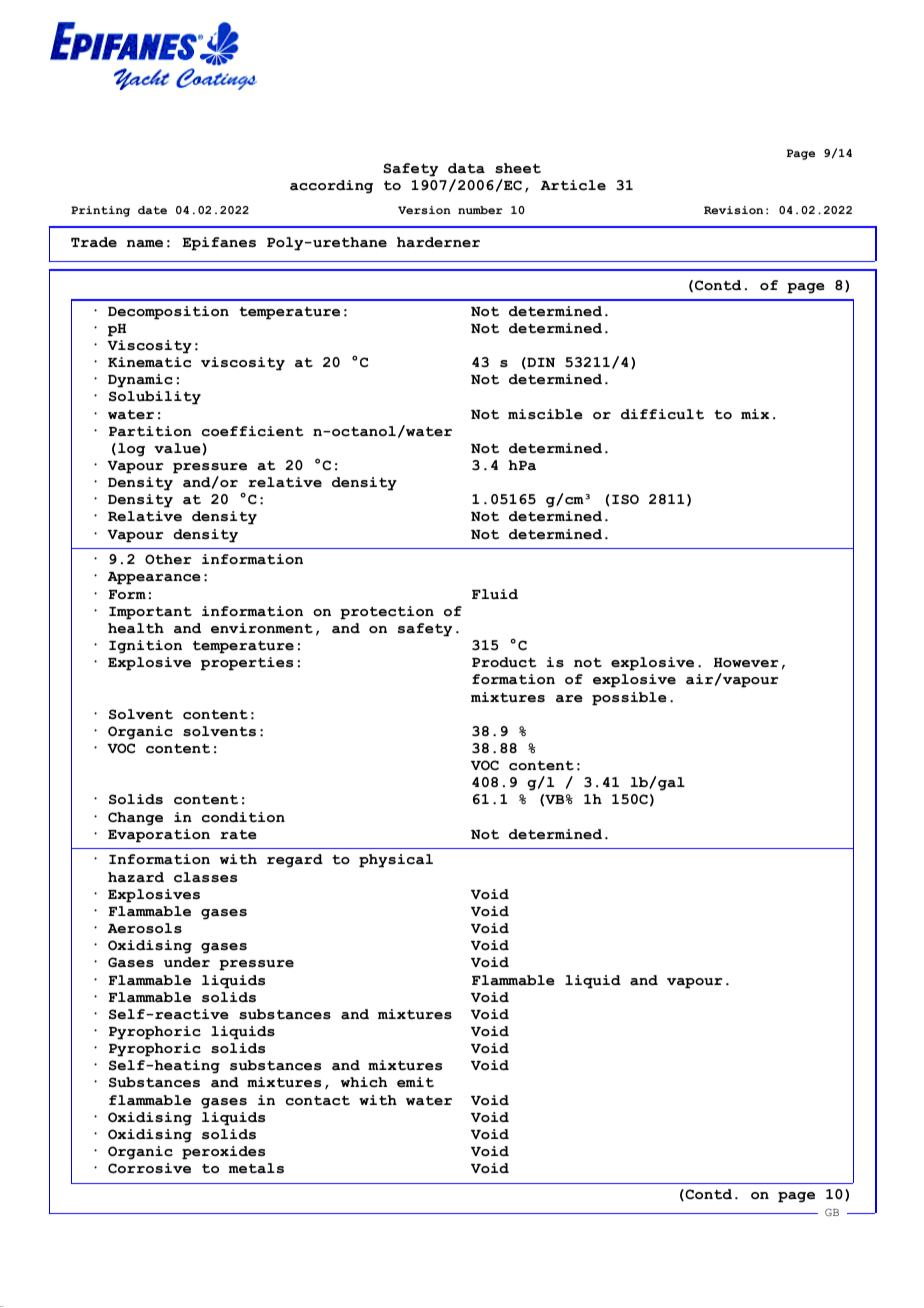  What do you see at coordinates (733, 210) in the page?
I see `Revision` at bounding box center [733, 210].
